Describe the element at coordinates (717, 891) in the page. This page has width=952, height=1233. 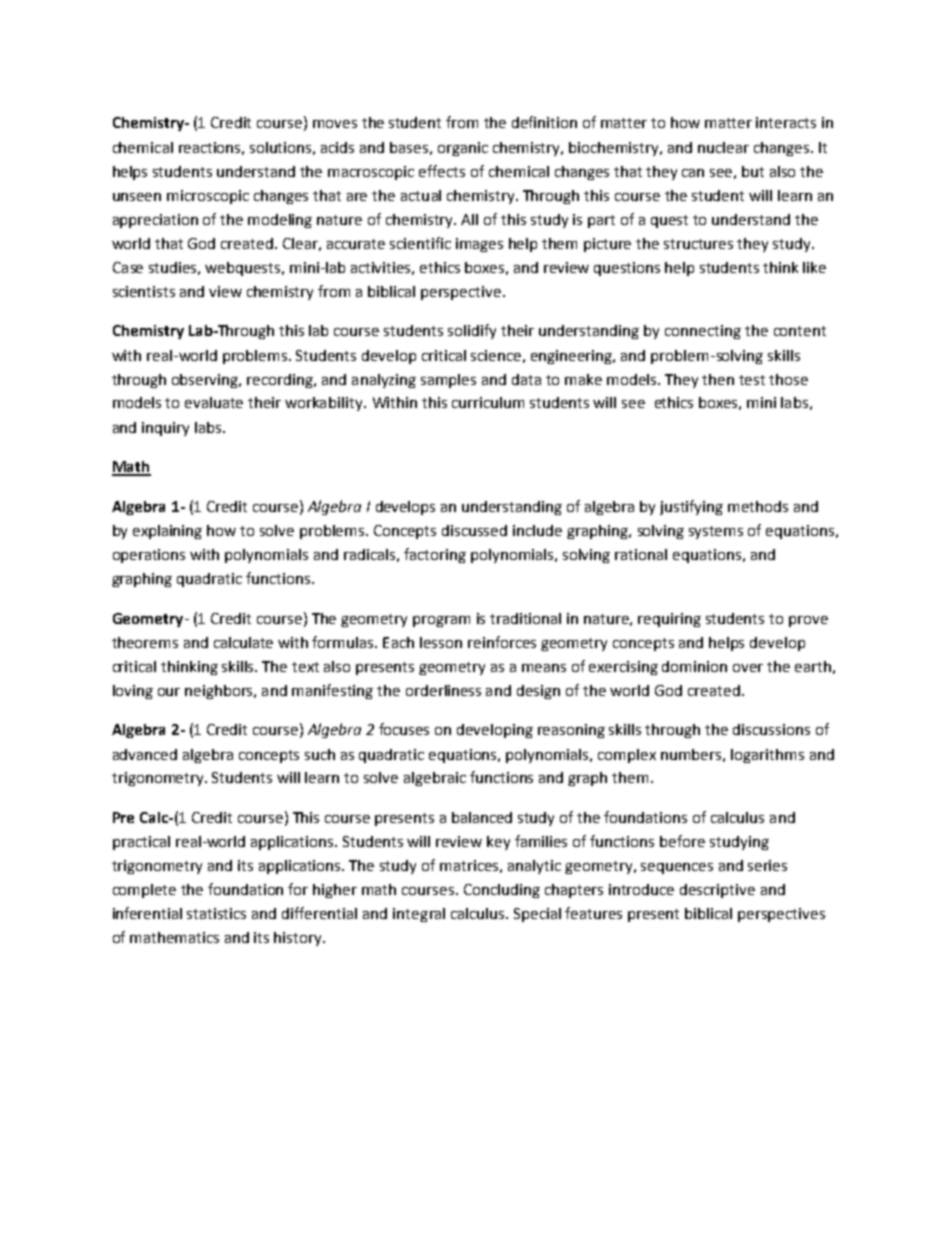
I see `descriptive` at that location.
